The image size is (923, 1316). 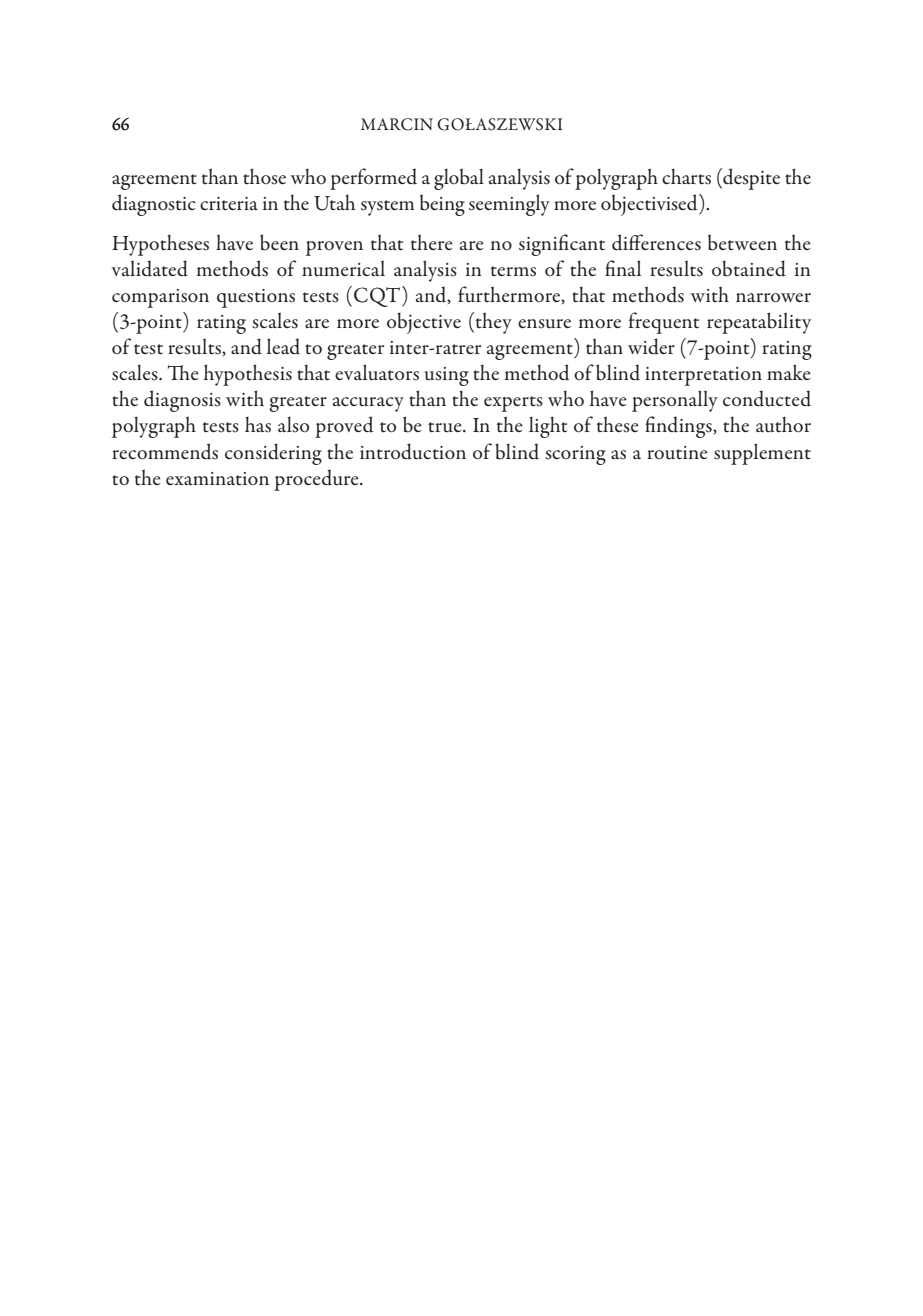 What do you see at coordinates (229, 203) in the screenshot?
I see `criteria` at bounding box center [229, 203].
